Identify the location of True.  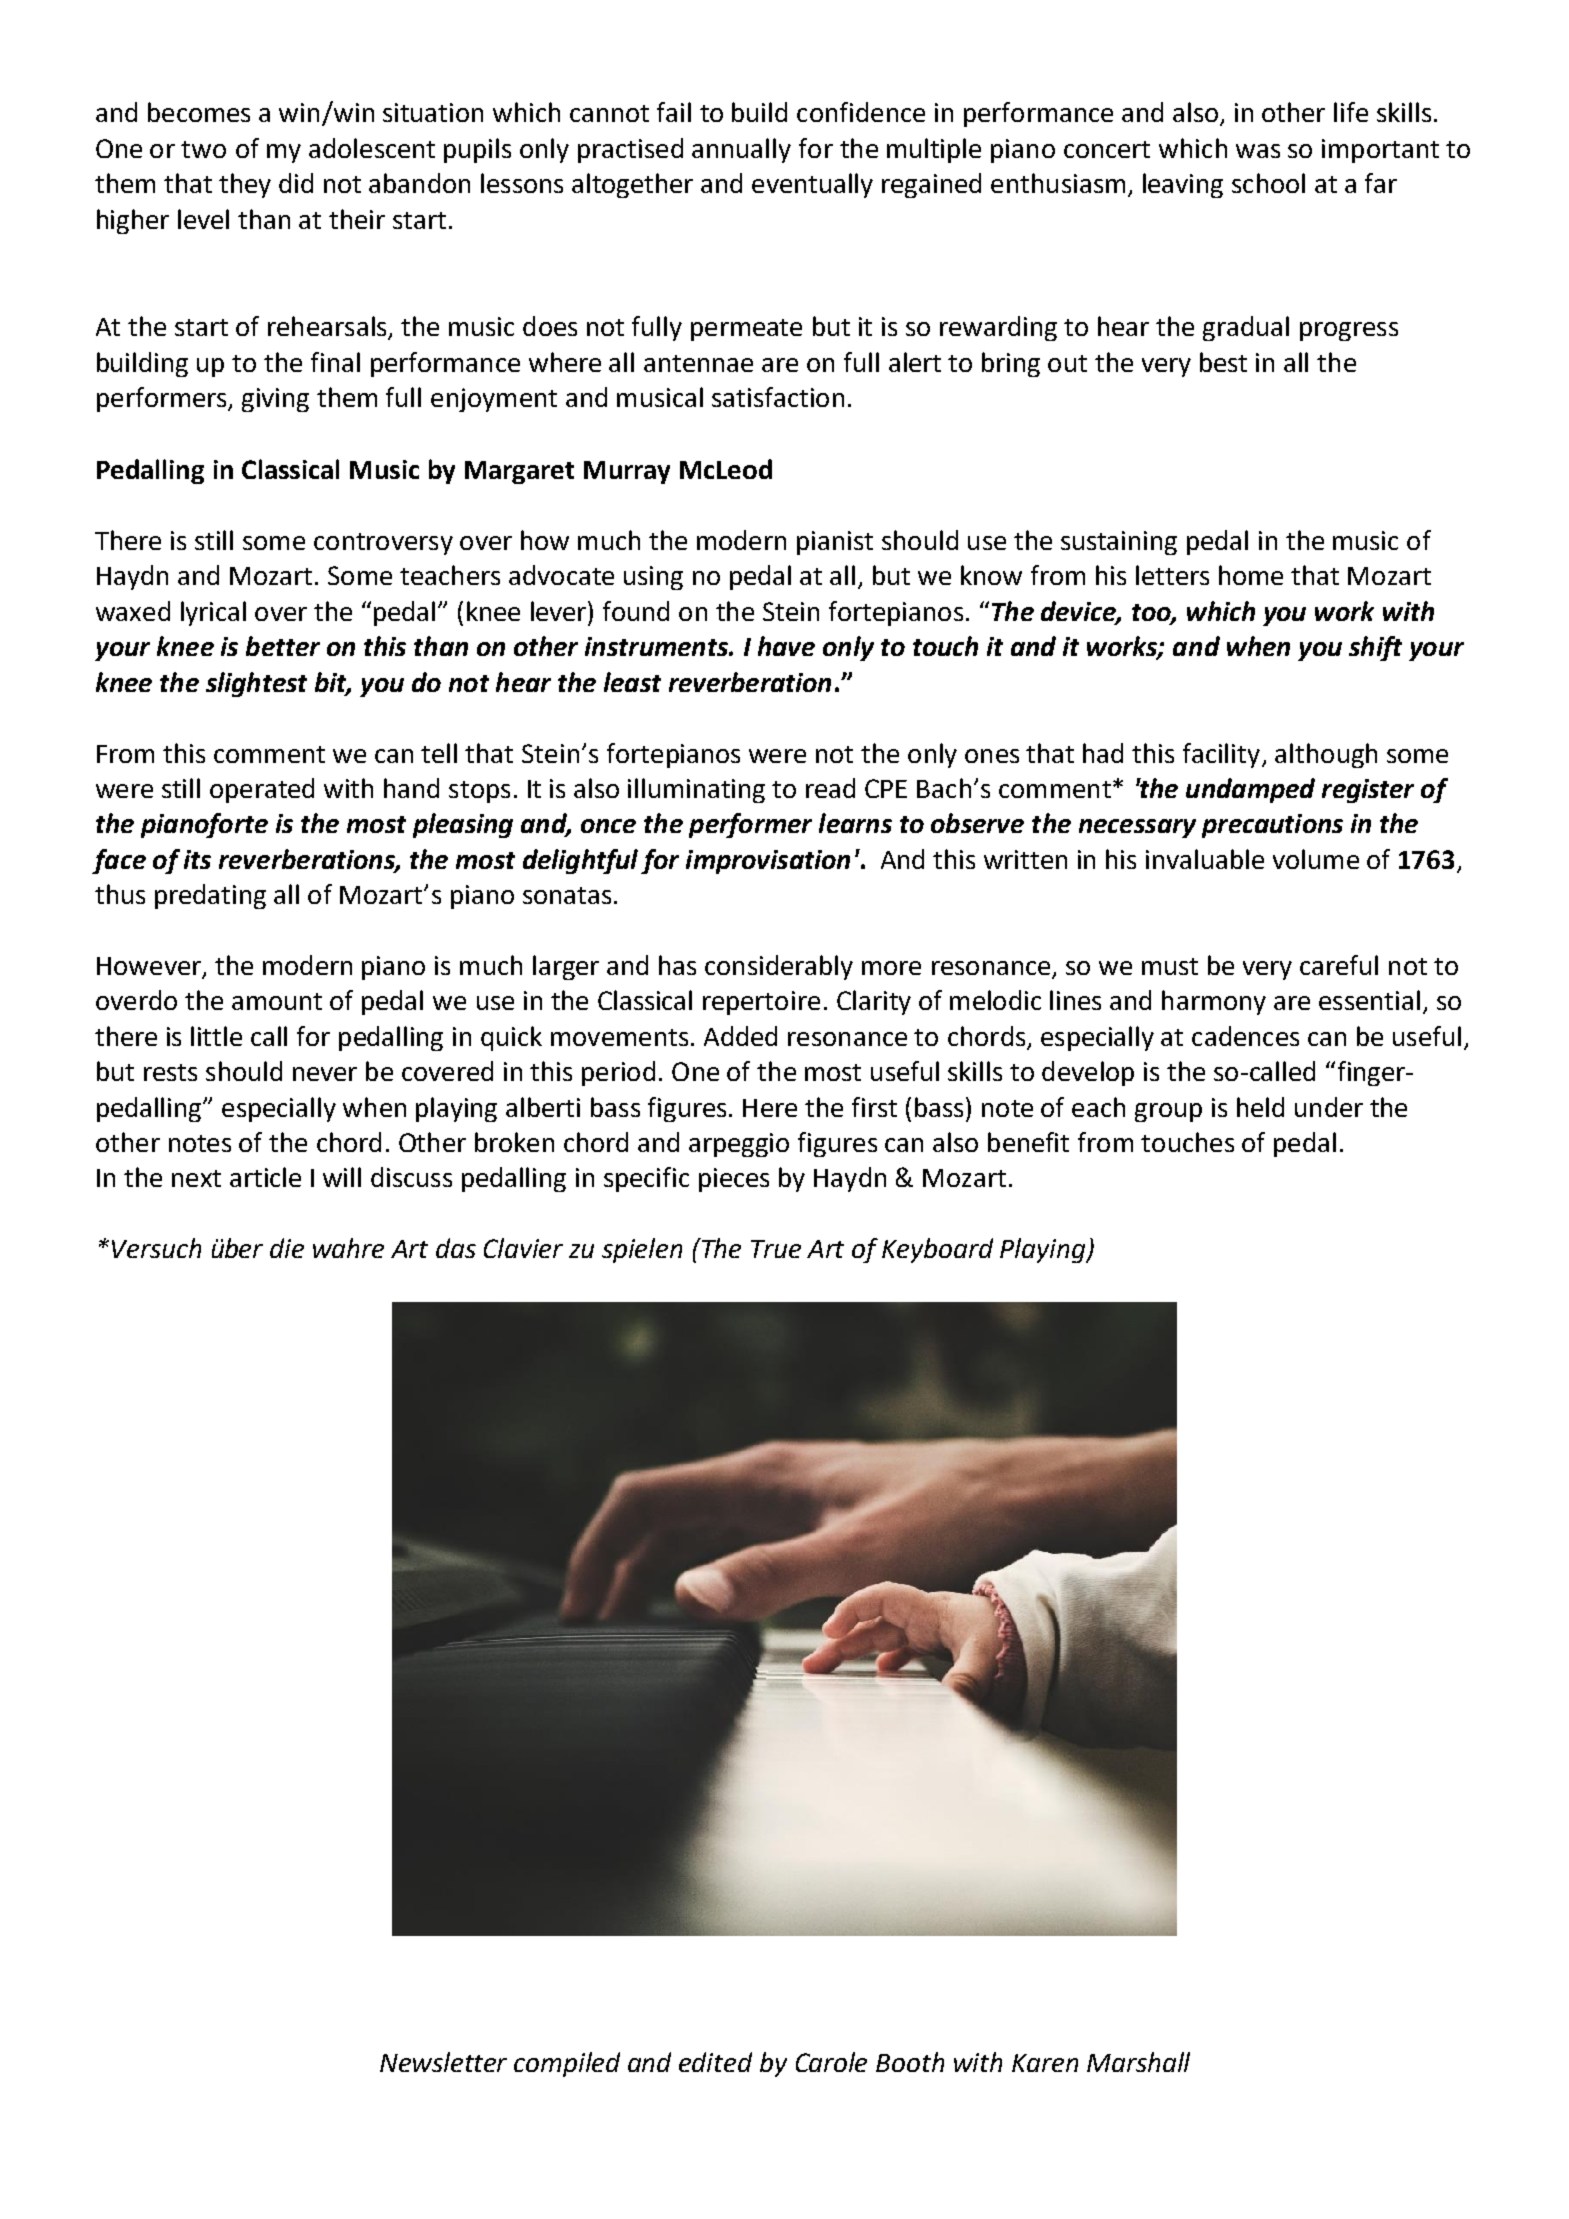
(776, 1249).
